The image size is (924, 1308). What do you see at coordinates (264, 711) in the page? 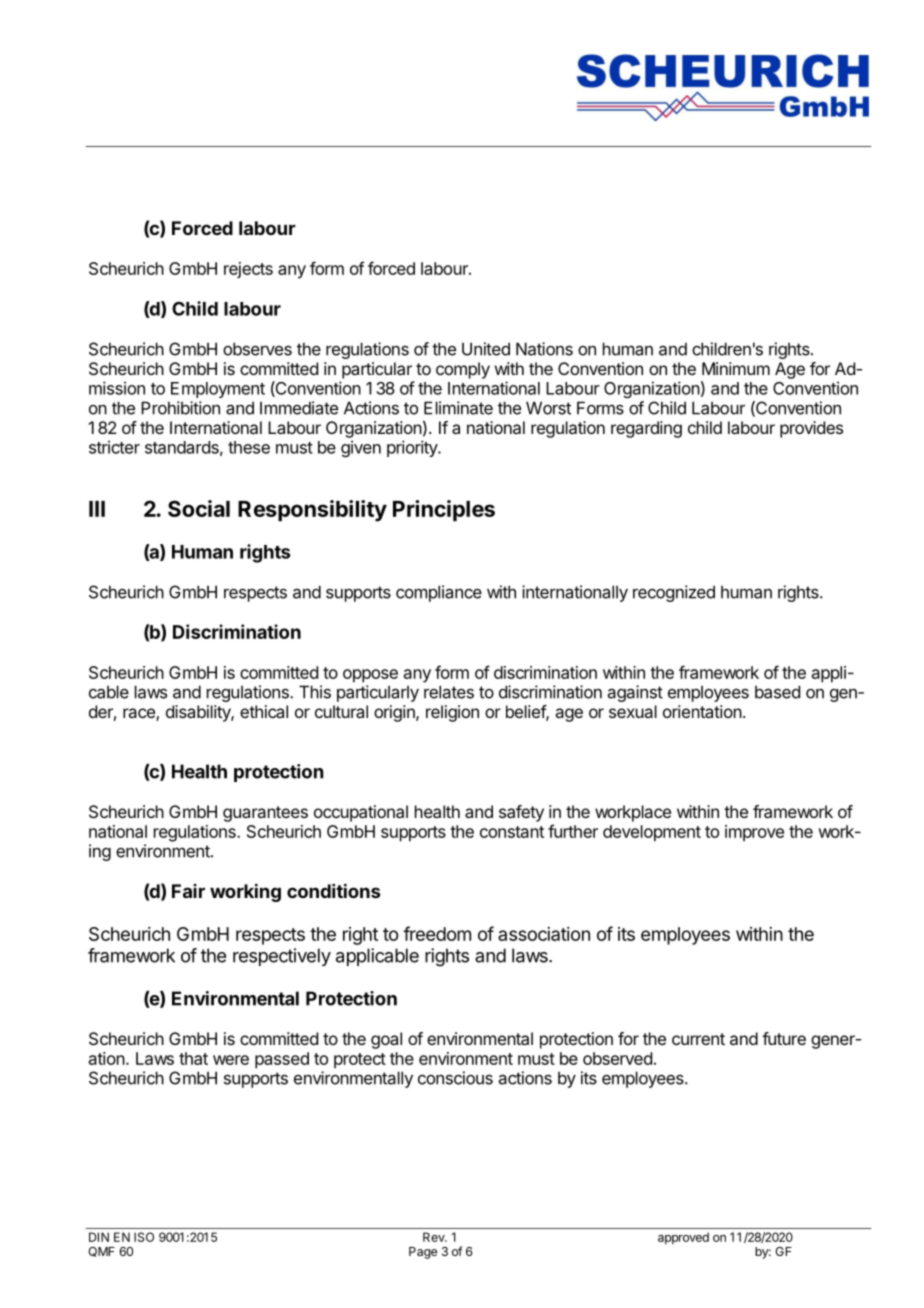
I see `ethical` at bounding box center [264, 711].
